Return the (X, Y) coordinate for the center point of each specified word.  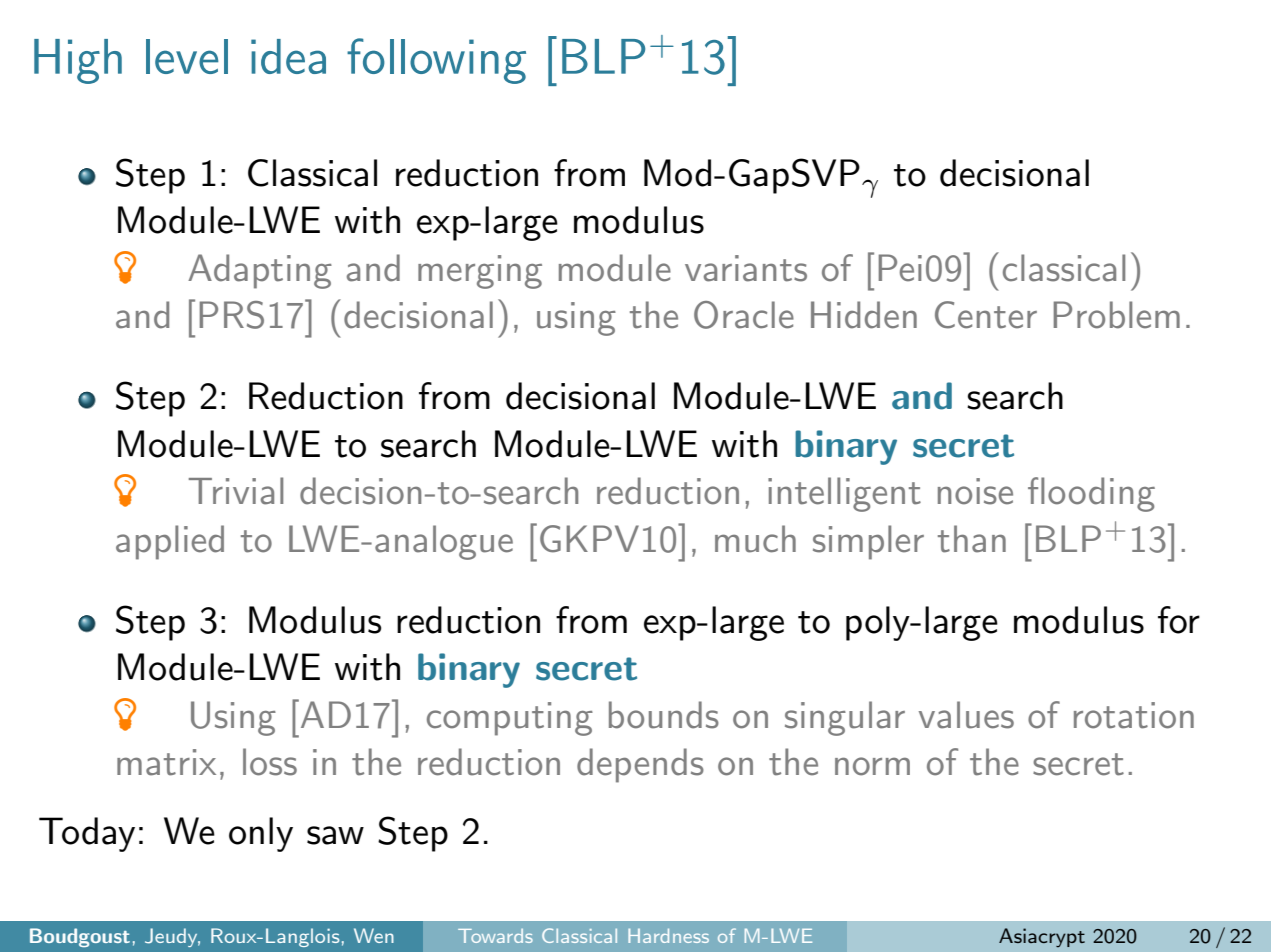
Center (986, 315)
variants (746, 268)
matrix (166, 762)
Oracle (744, 315)
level (187, 56)
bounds (664, 715)
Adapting (260, 271)
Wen (374, 935)
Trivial (236, 491)
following (436, 61)
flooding (1091, 494)
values (966, 715)
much (755, 539)
